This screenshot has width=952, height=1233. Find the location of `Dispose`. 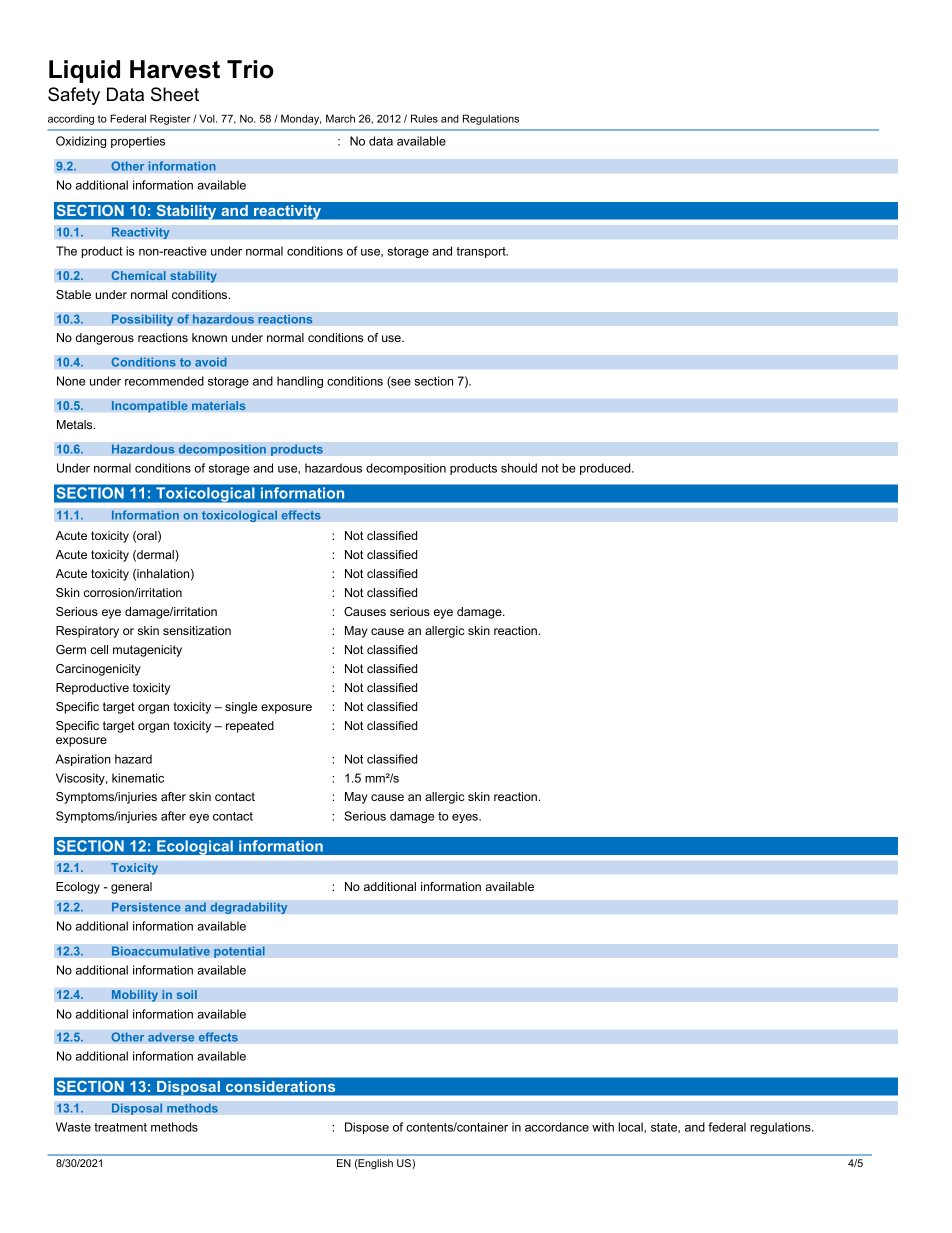

Dispose is located at coordinates (367, 1128).
